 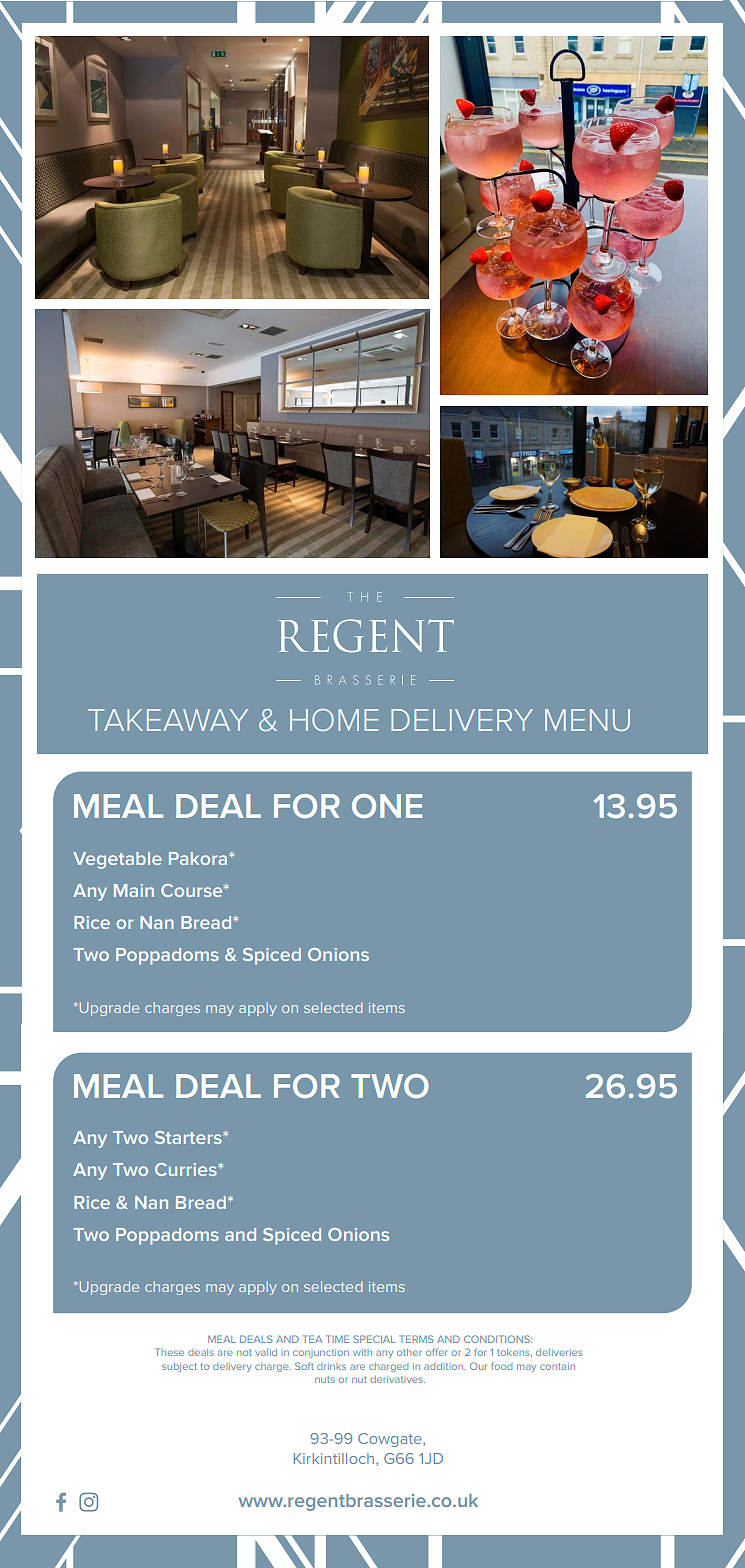 What do you see at coordinates (168, 720) in the screenshot?
I see `TAKEAWAY` at bounding box center [168, 720].
